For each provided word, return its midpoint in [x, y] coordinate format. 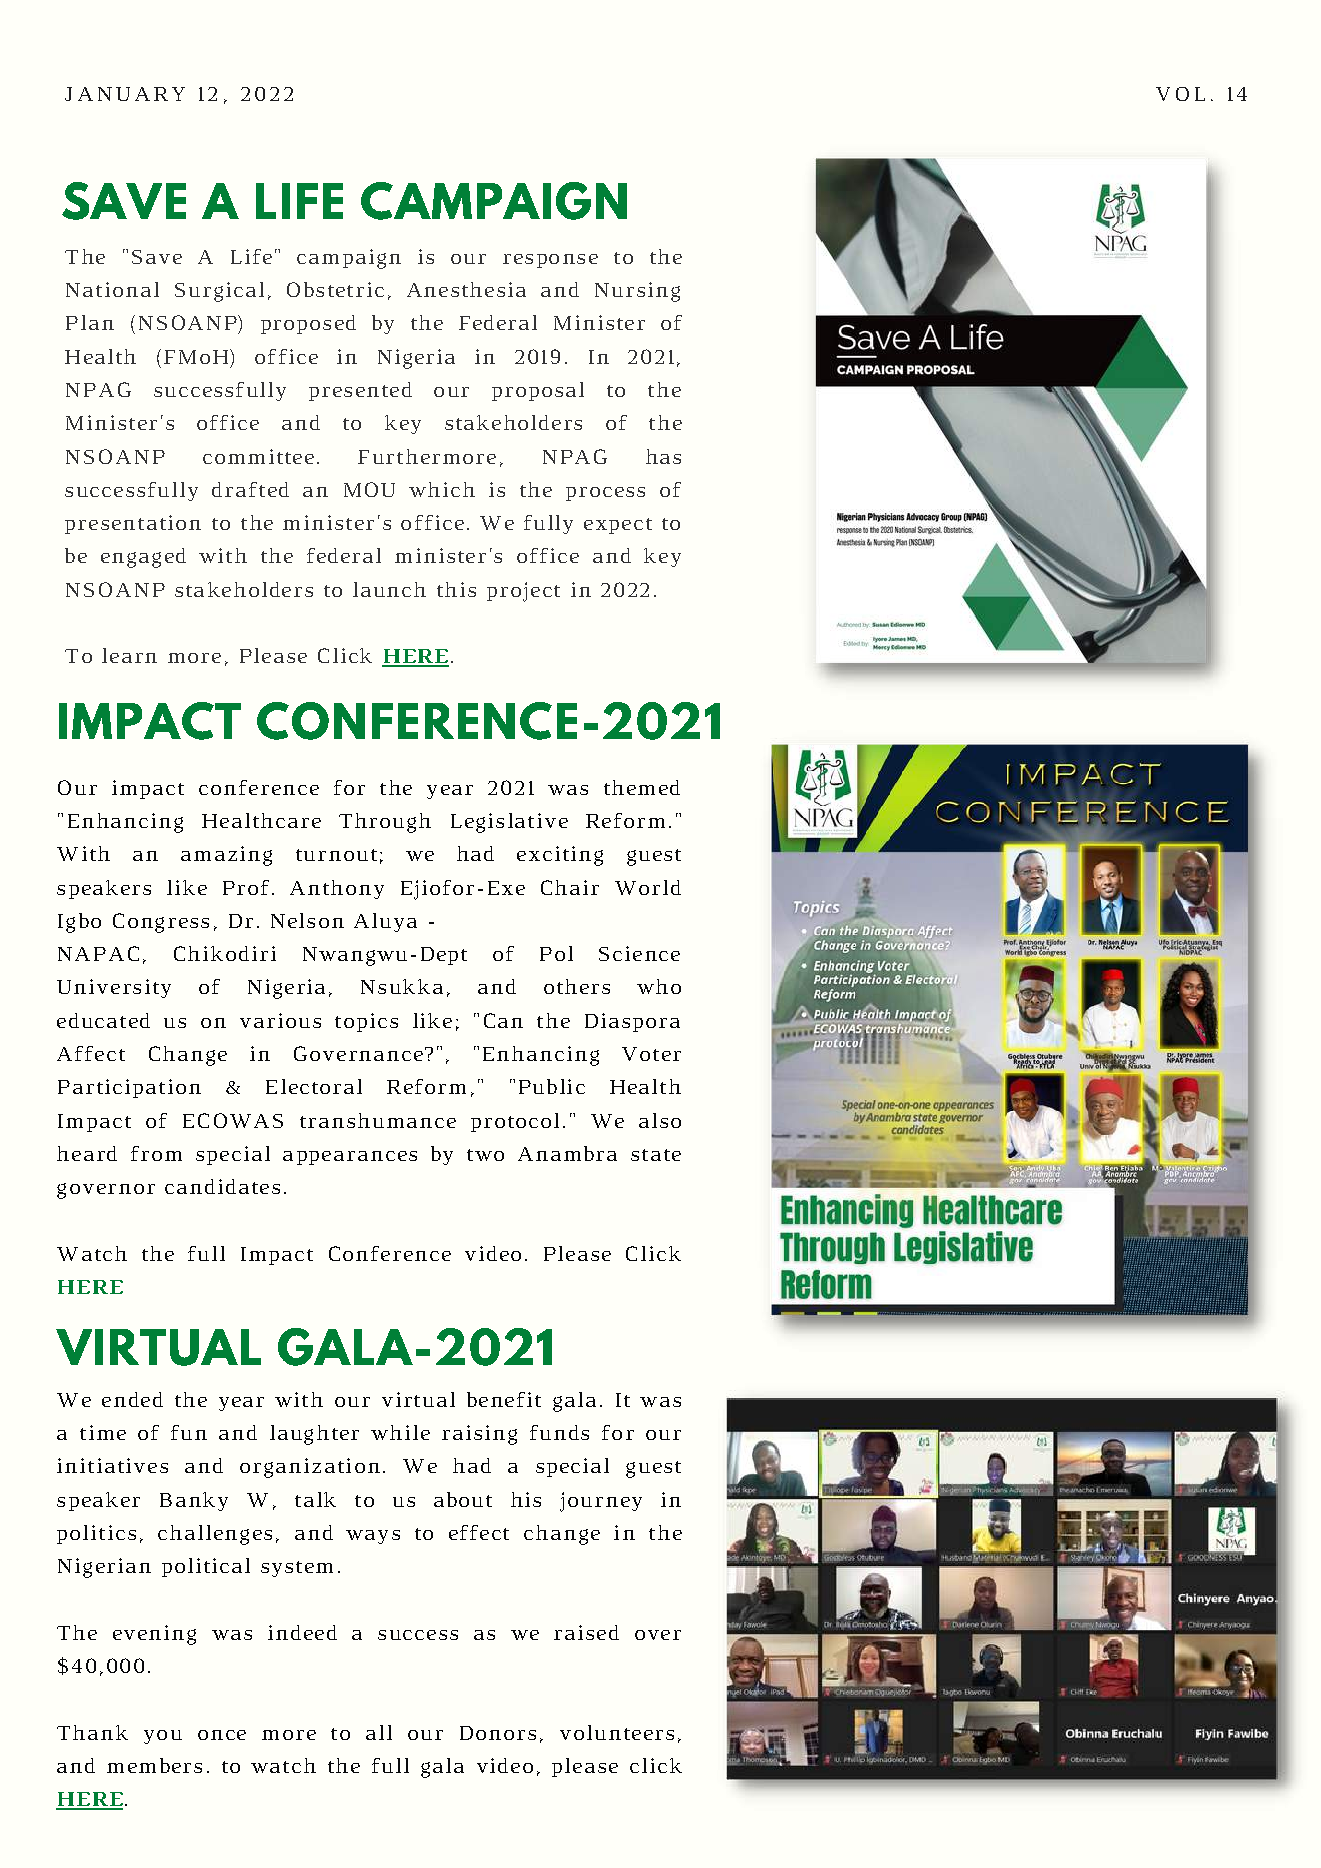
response [550, 261]
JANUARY [125, 94]
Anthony [337, 889]
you [163, 1737]
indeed [302, 1632]
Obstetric [335, 289]
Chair [570, 887]
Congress [161, 923]
